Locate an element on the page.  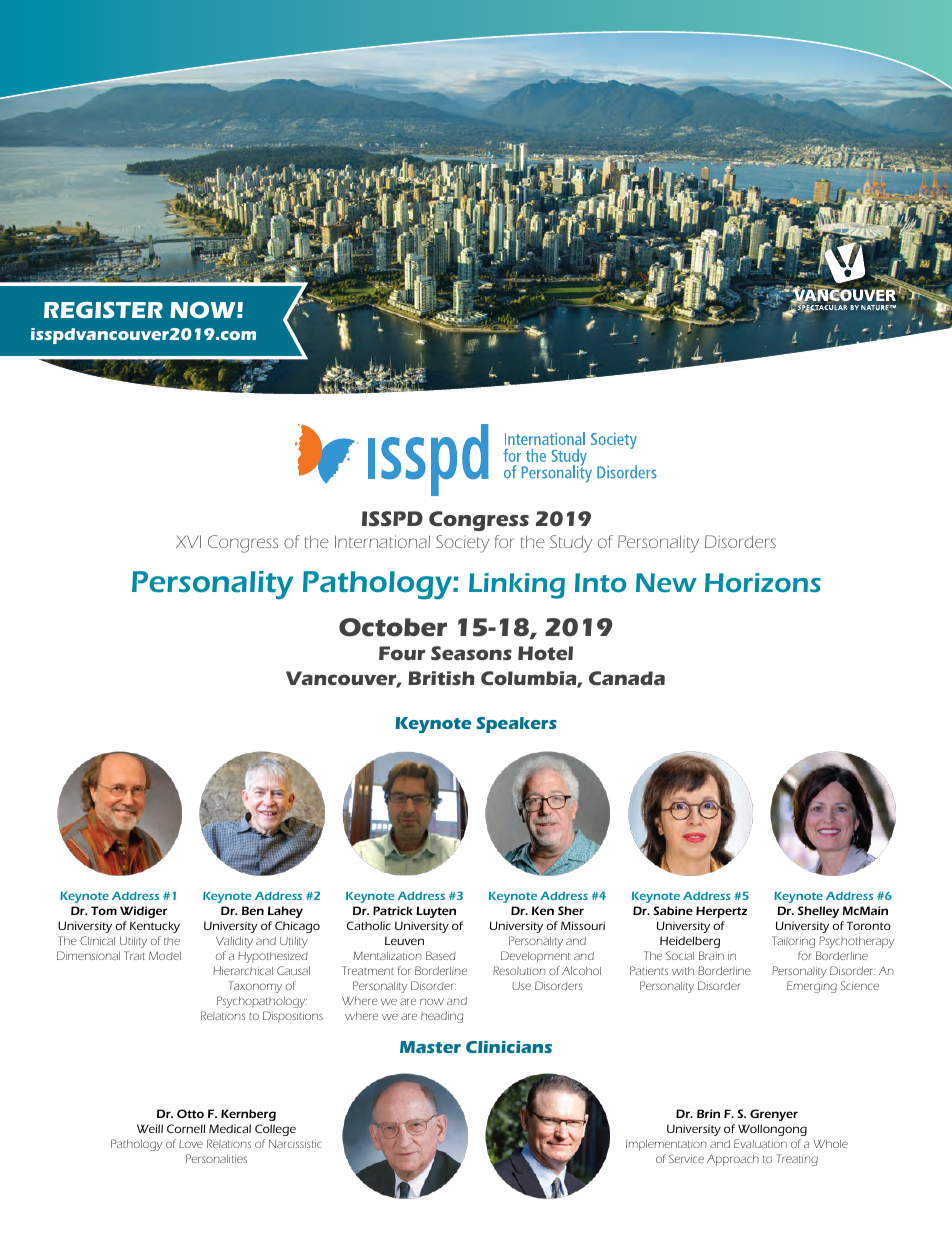
Society is located at coordinates (463, 544).
